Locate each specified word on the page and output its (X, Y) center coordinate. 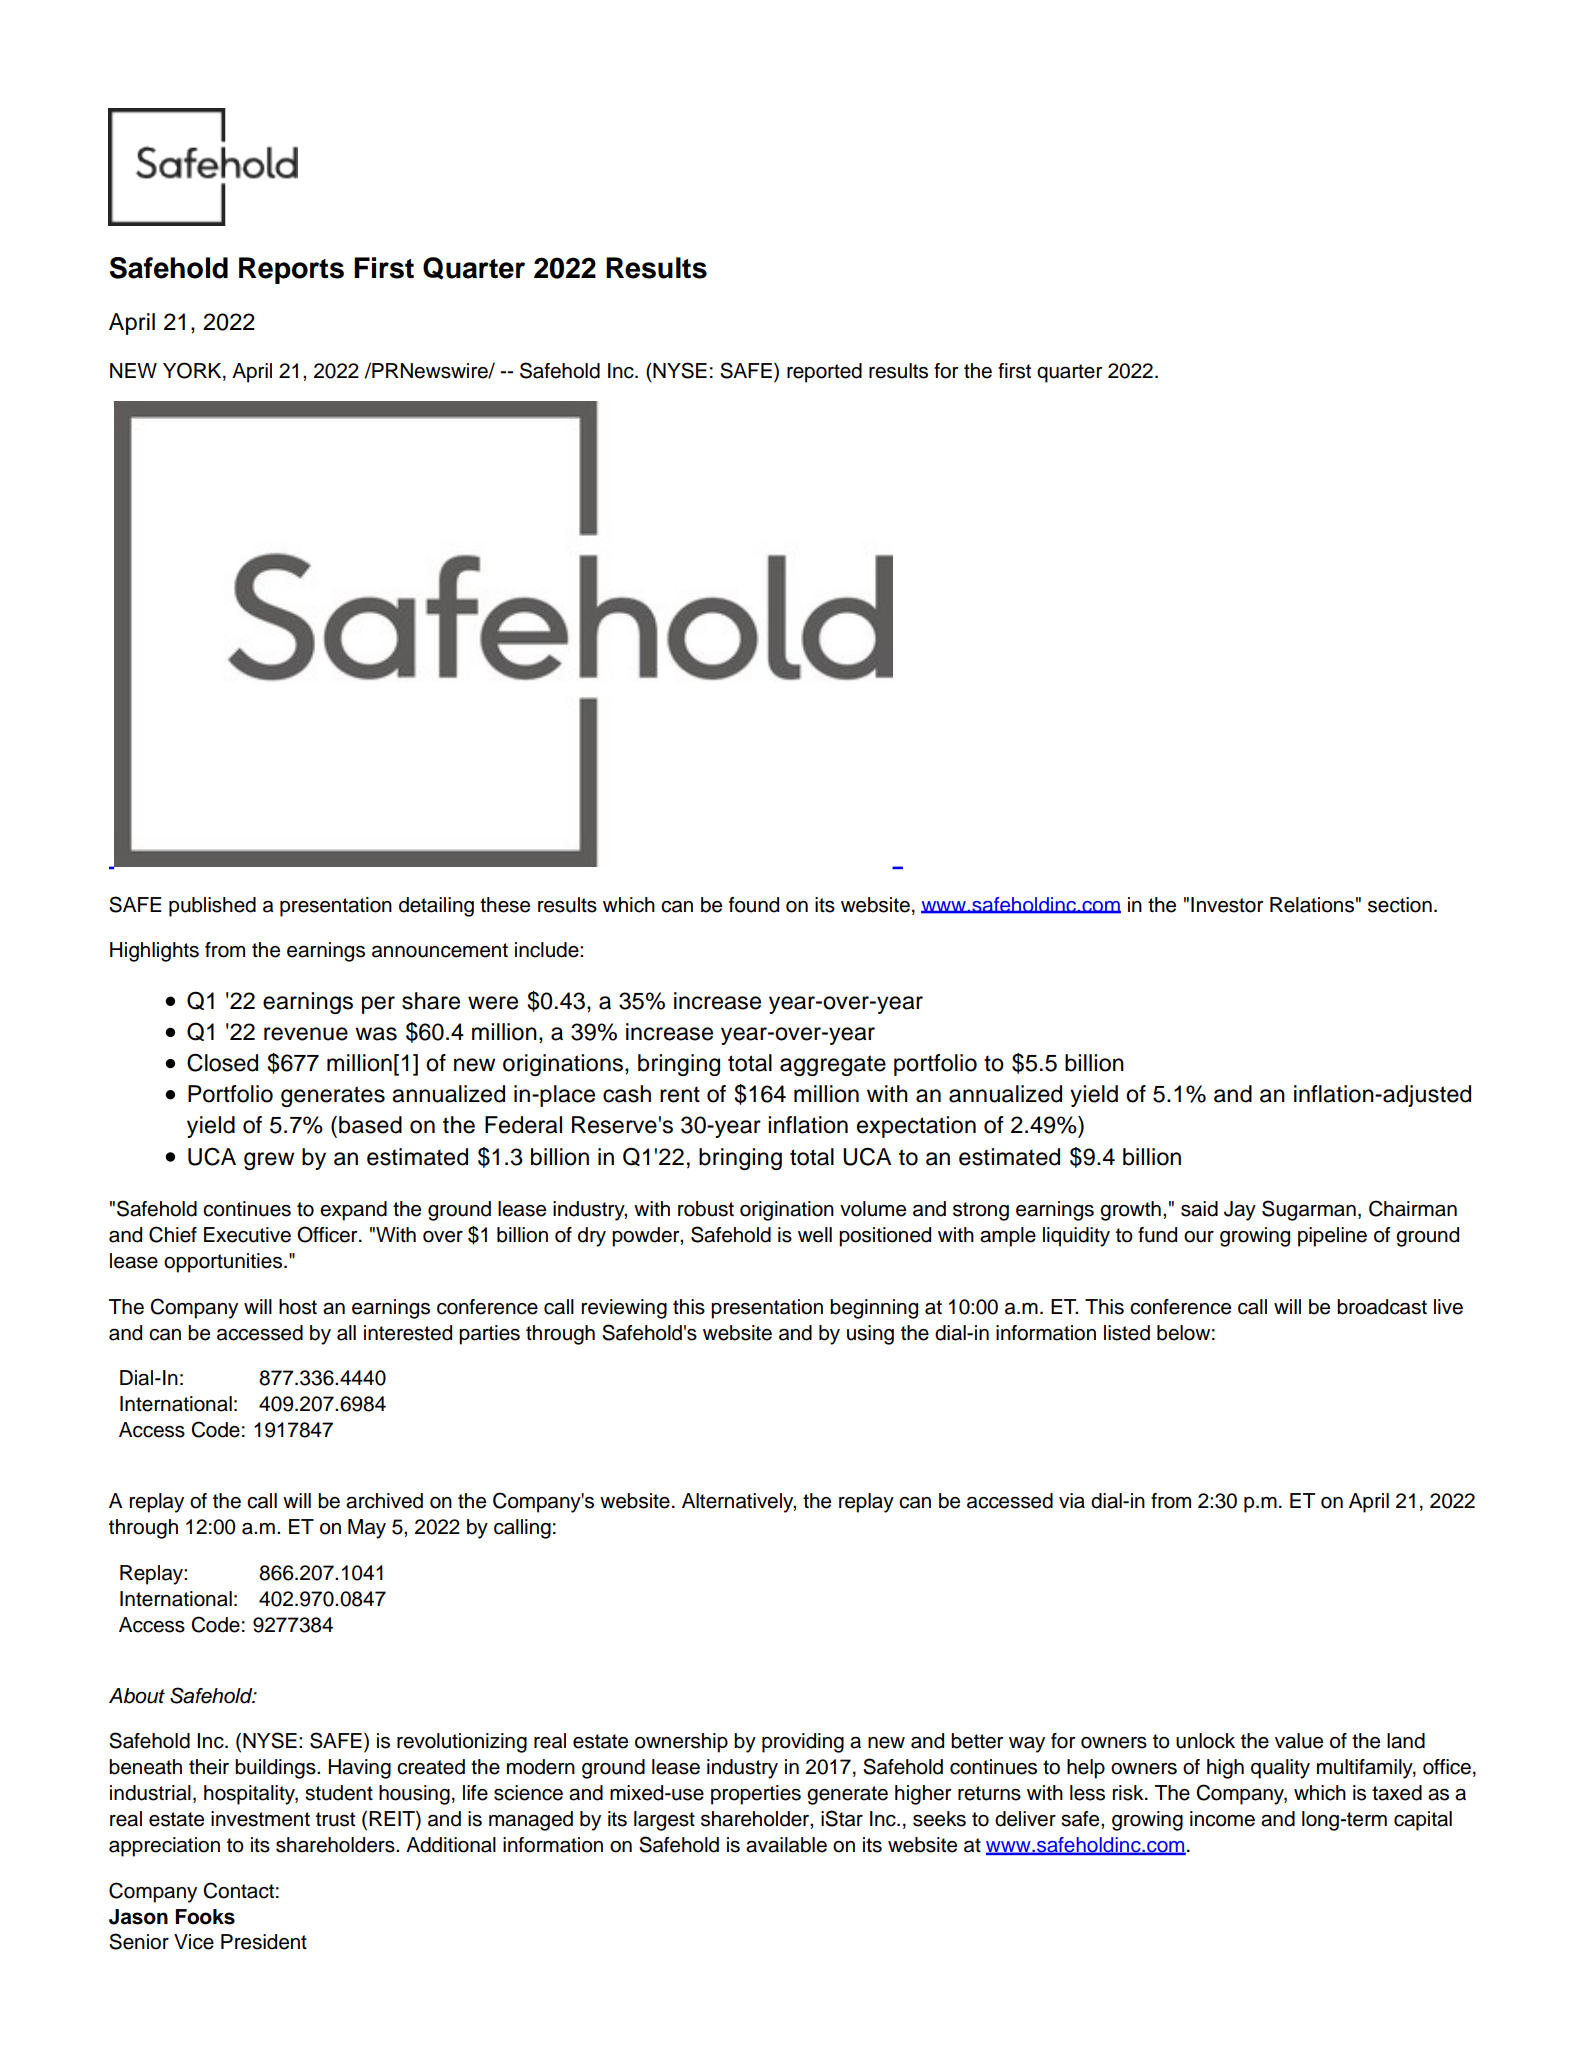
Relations (1312, 905)
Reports (291, 270)
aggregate (833, 1065)
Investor (1227, 905)
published (212, 907)
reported (824, 373)
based (370, 1125)
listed (1127, 1333)
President (264, 1942)
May (367, 1529)
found (754, 905)
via (1072, 1501)
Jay (1240, 1211)
